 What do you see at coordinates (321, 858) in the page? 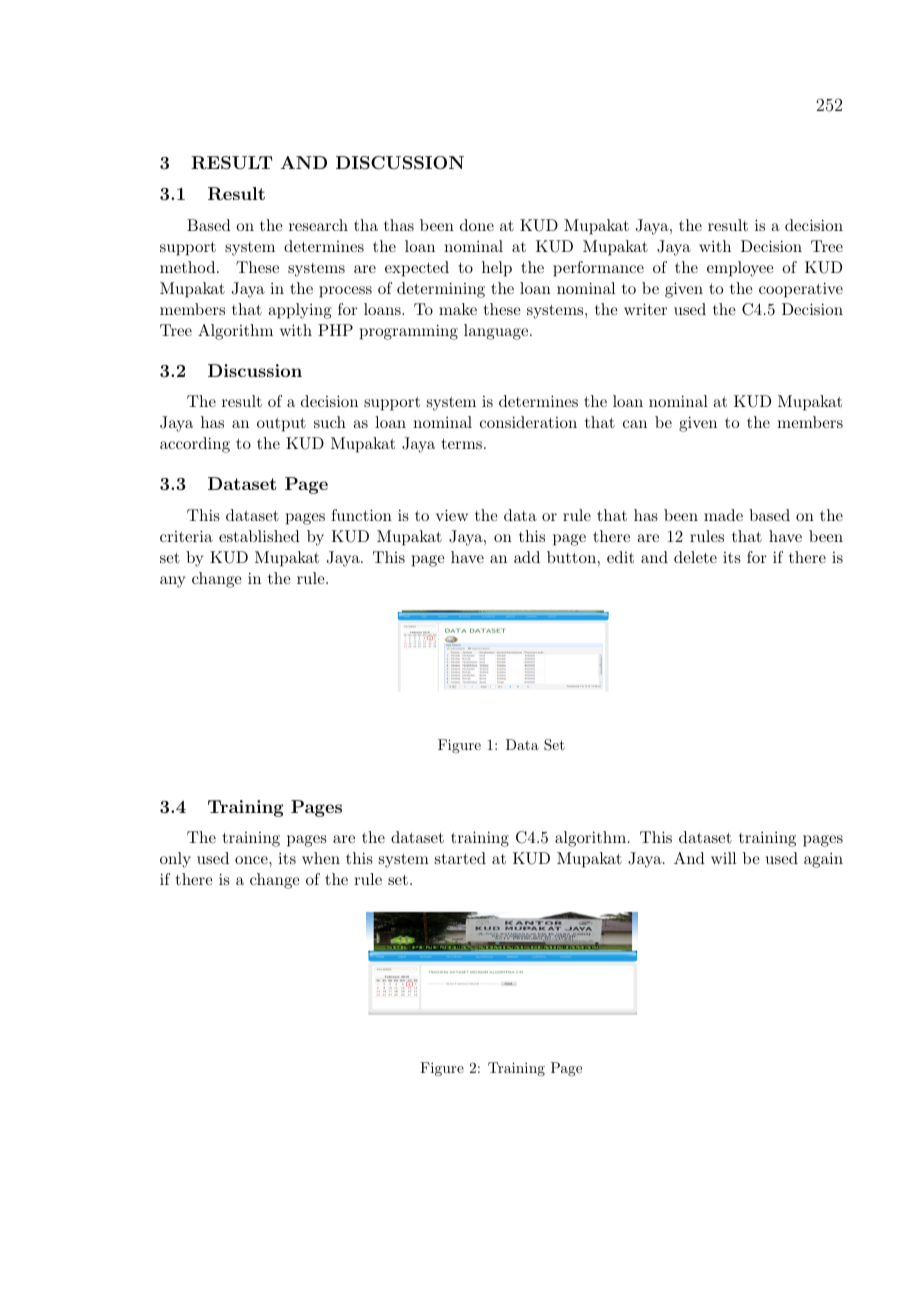
I see `when` at bounding box center [321, 858].
